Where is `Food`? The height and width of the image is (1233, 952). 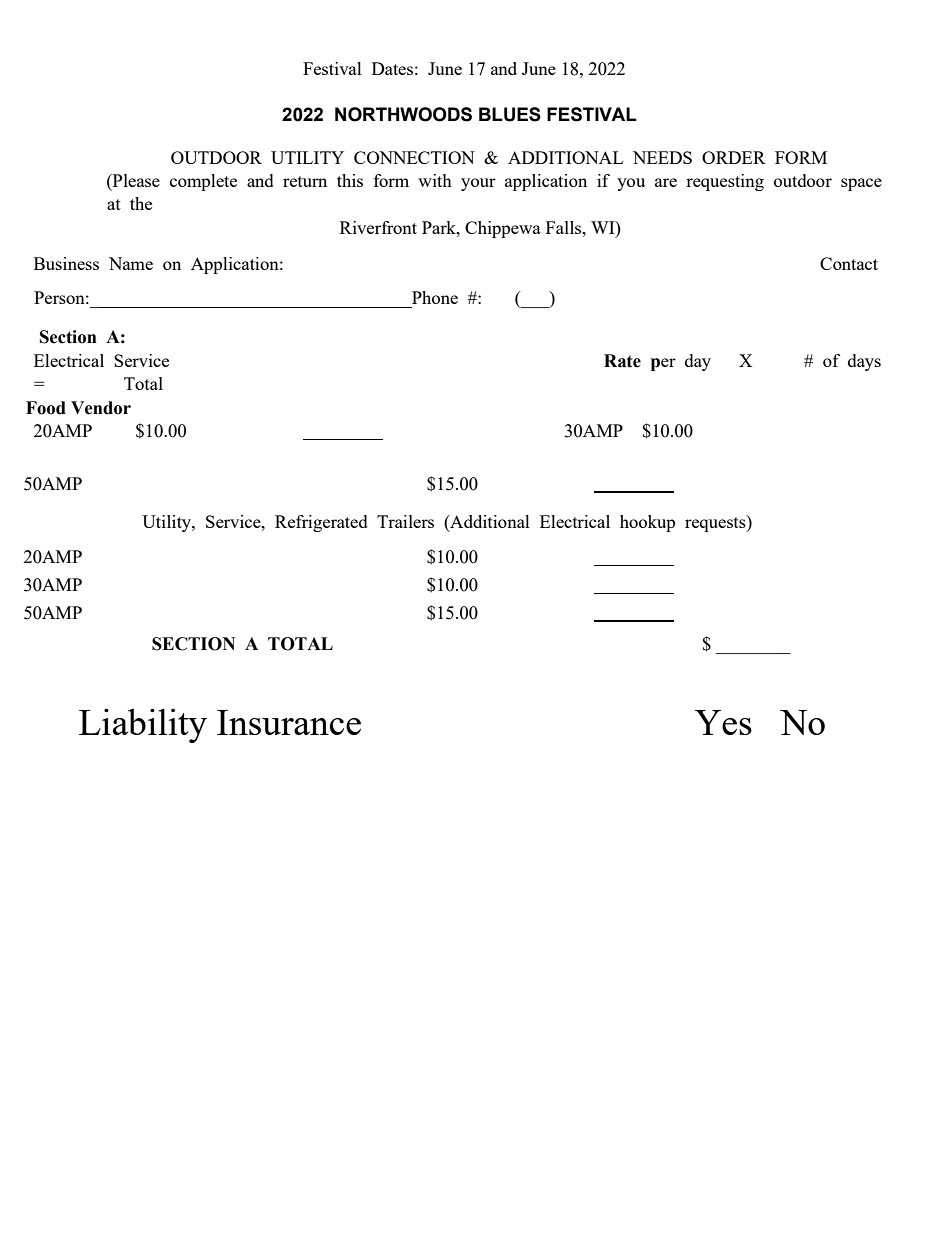
Food is located at coordinates (46, 408).
